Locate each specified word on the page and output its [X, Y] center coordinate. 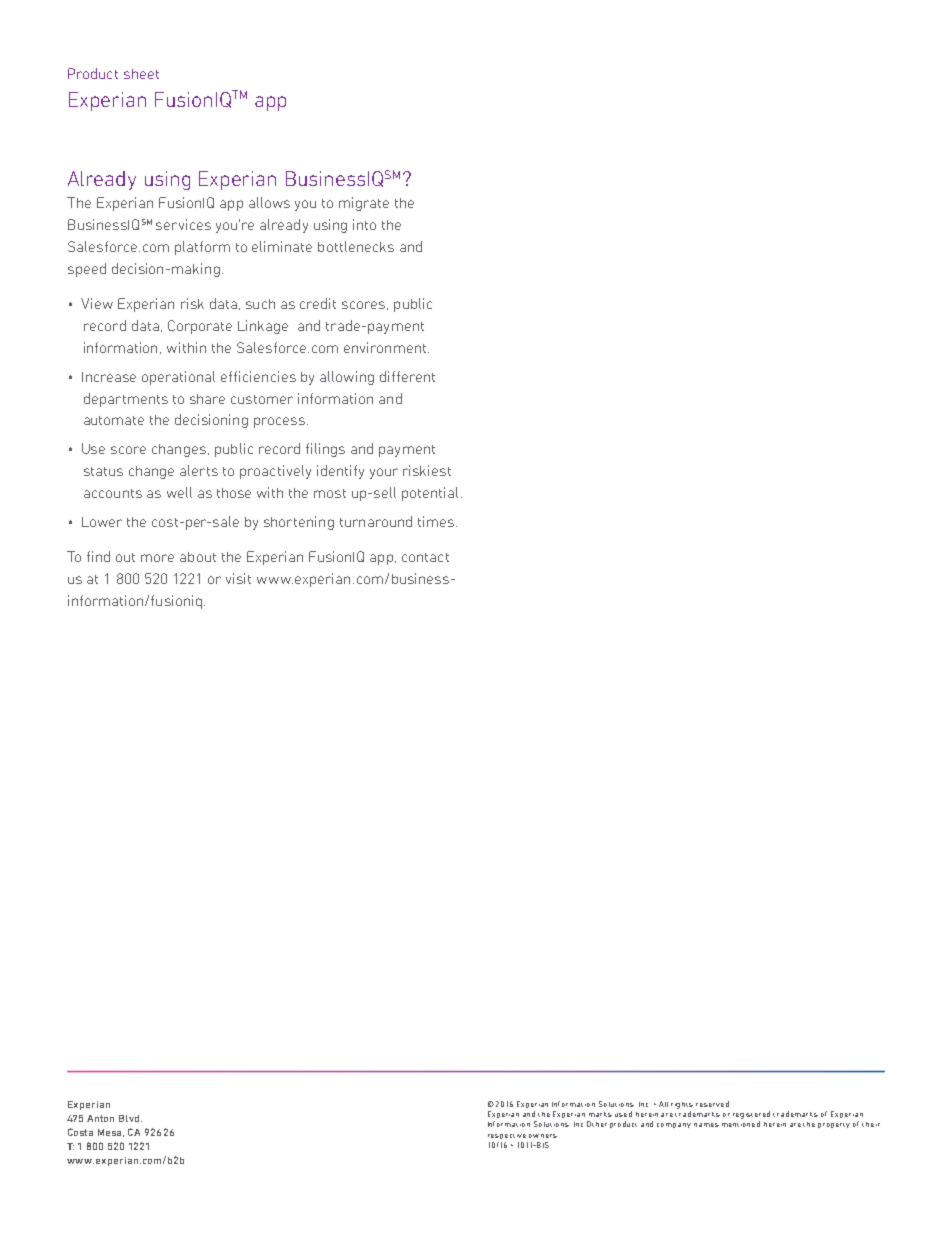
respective [507, 1136]
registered [751, 1115]
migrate [364, 204]
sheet [141, 74]
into [364, 224]
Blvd [130, 1118]
